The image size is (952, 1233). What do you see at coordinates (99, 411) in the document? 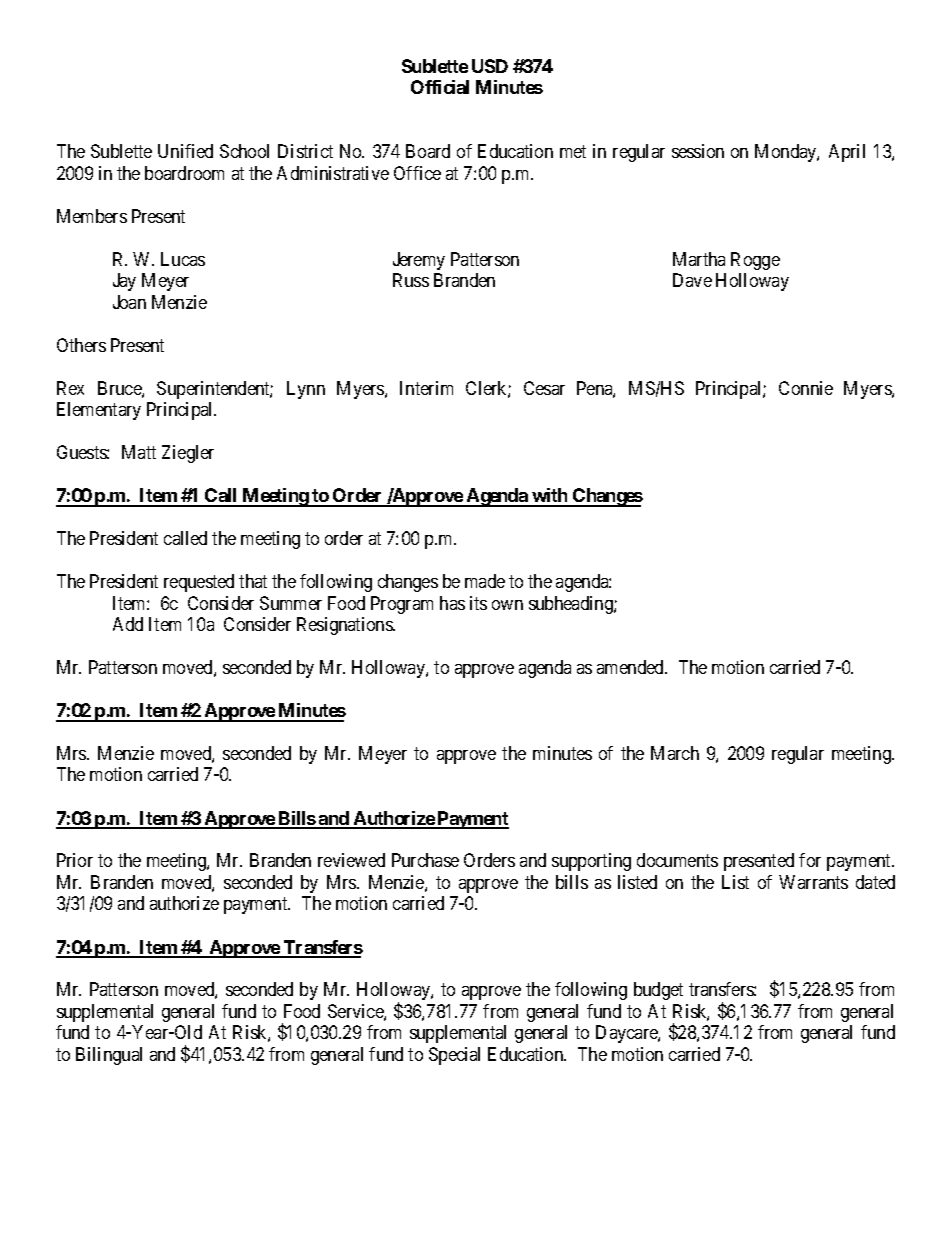
I see `Elementary` at bounding box center [99, 411].
